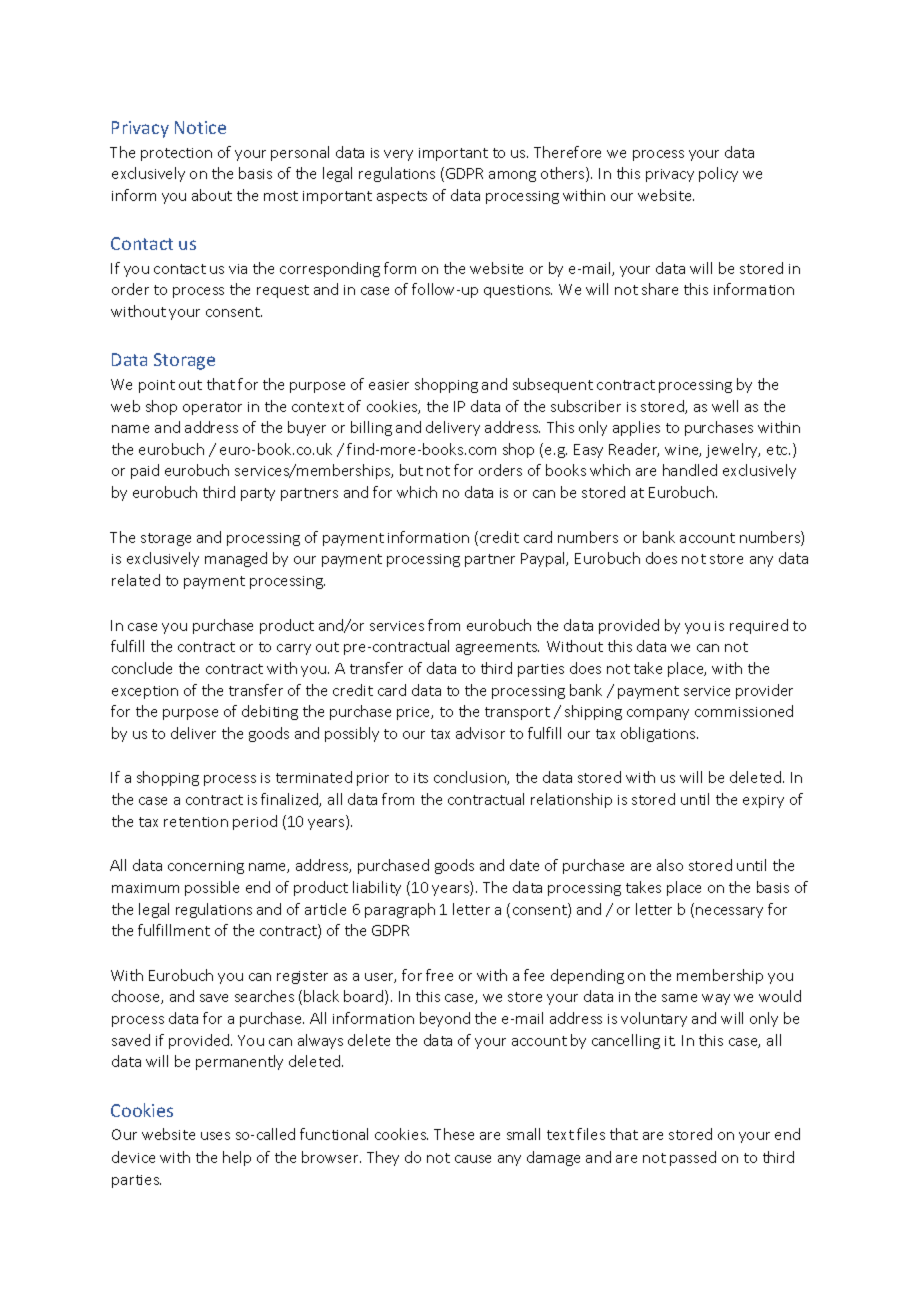  What do you see at coordinates (454, 1134) in the page?
I see `These` at bounding box center [454, 1134].
